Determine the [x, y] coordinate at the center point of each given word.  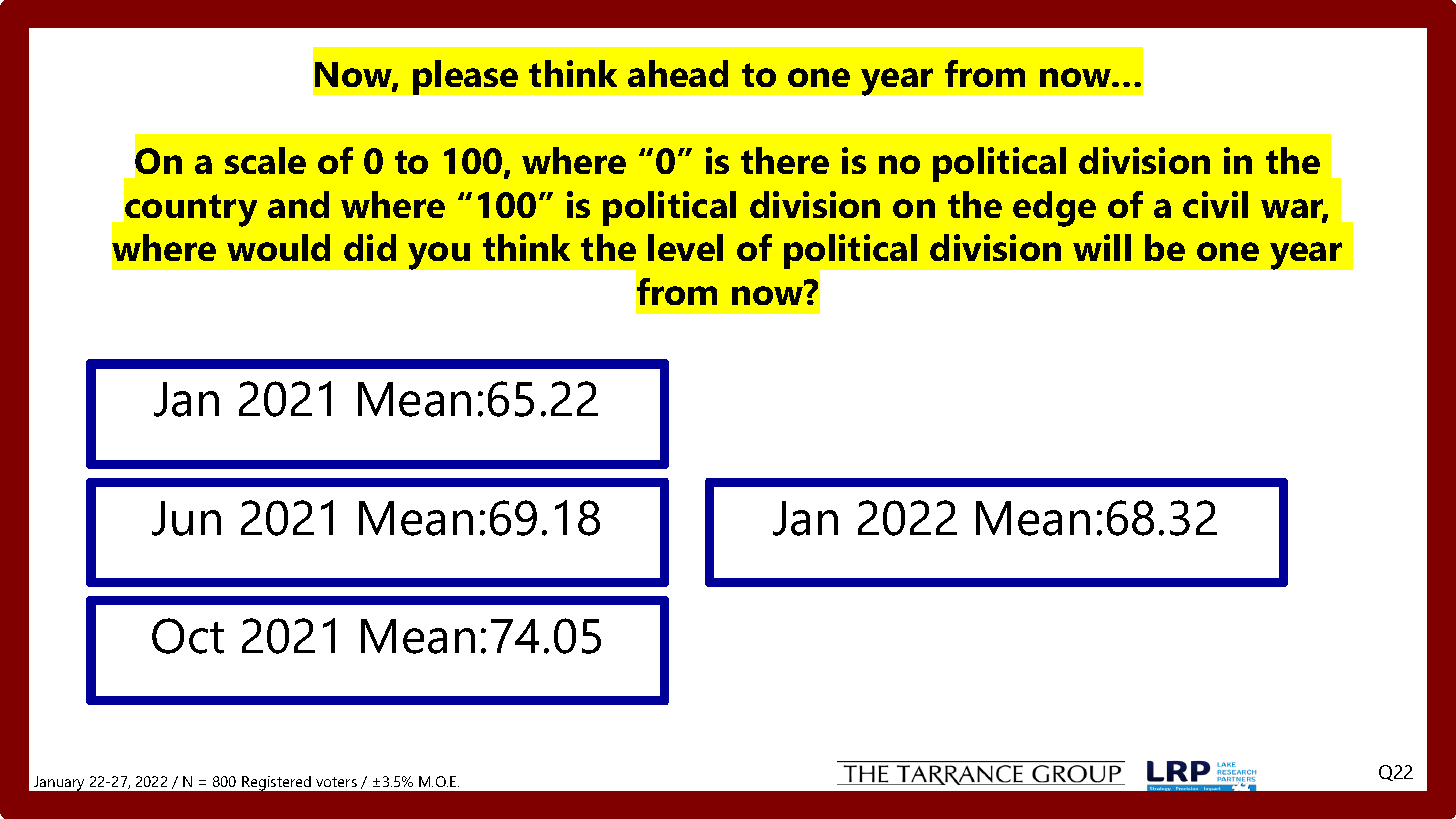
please [465, 77]
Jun [186, 518]
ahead [678, 73]
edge [1054, 209]
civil [1215, 204]
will [1102, 247]
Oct [188, 636]
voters [336, 782]
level [685, 247]
